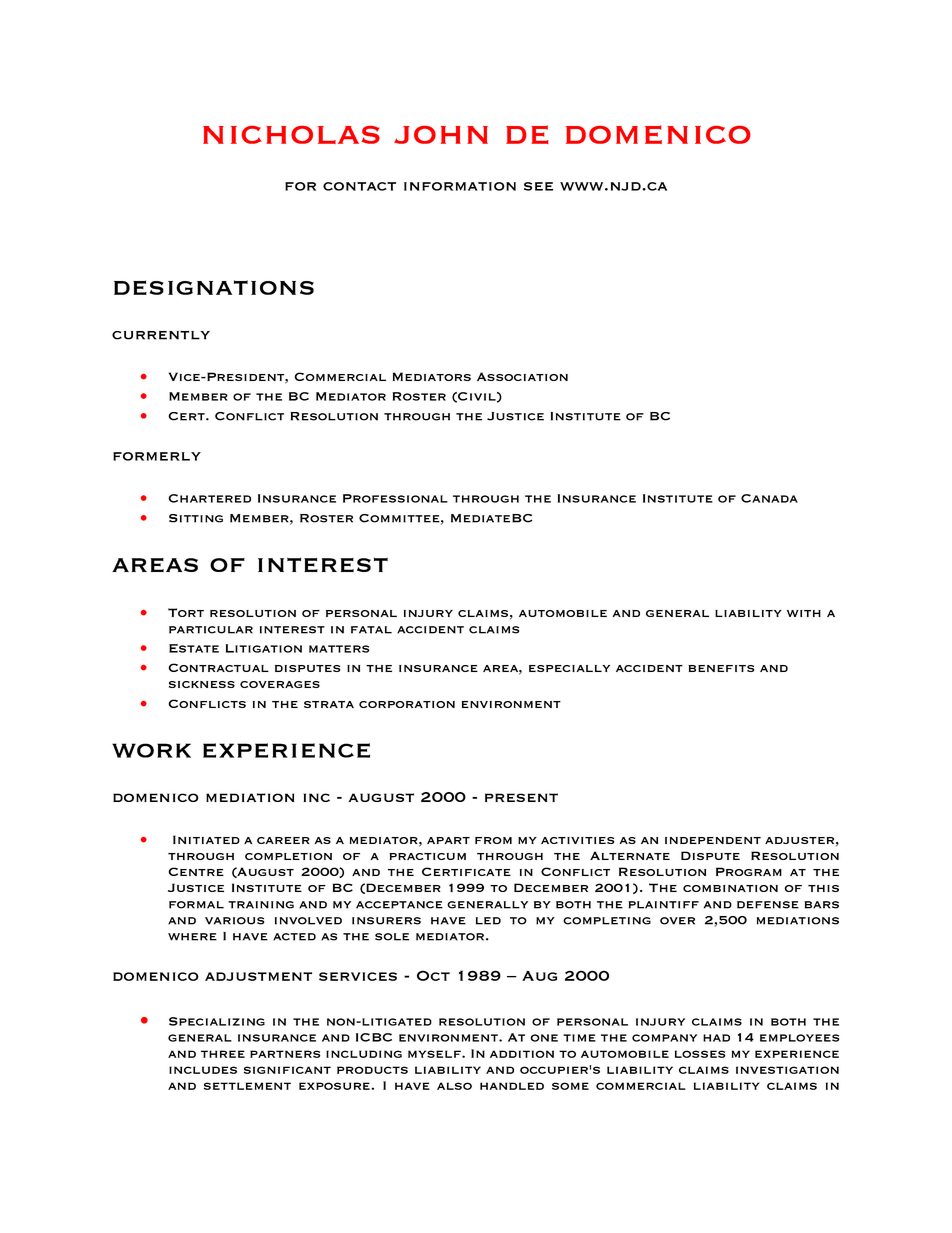 Image resolution: width=952 pixels, height=1233 pixels. I want to click on from, so click(493, 840).
